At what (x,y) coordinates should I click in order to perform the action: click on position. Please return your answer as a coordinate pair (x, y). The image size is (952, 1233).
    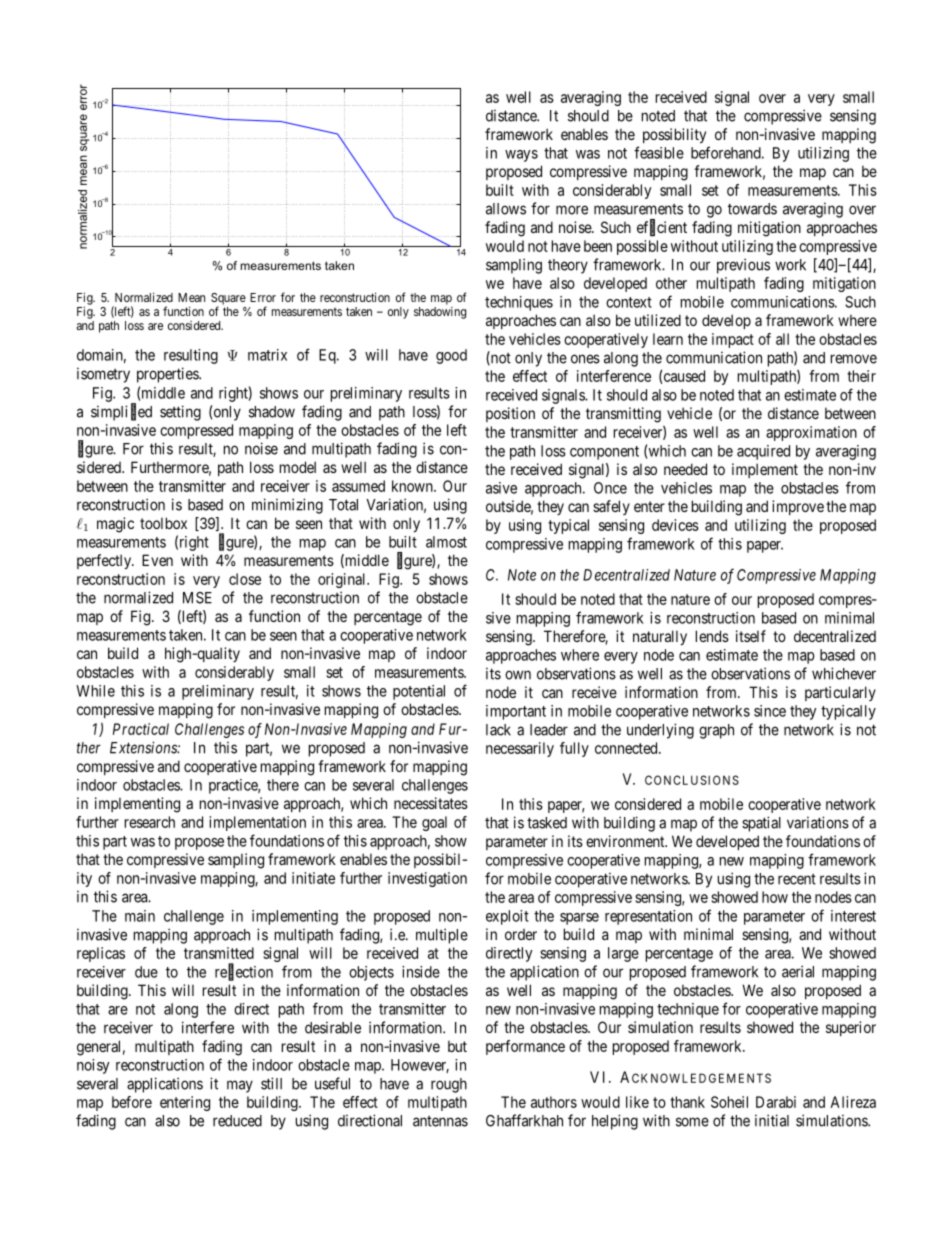
    Looking at the image, I should click on (510, 414).
